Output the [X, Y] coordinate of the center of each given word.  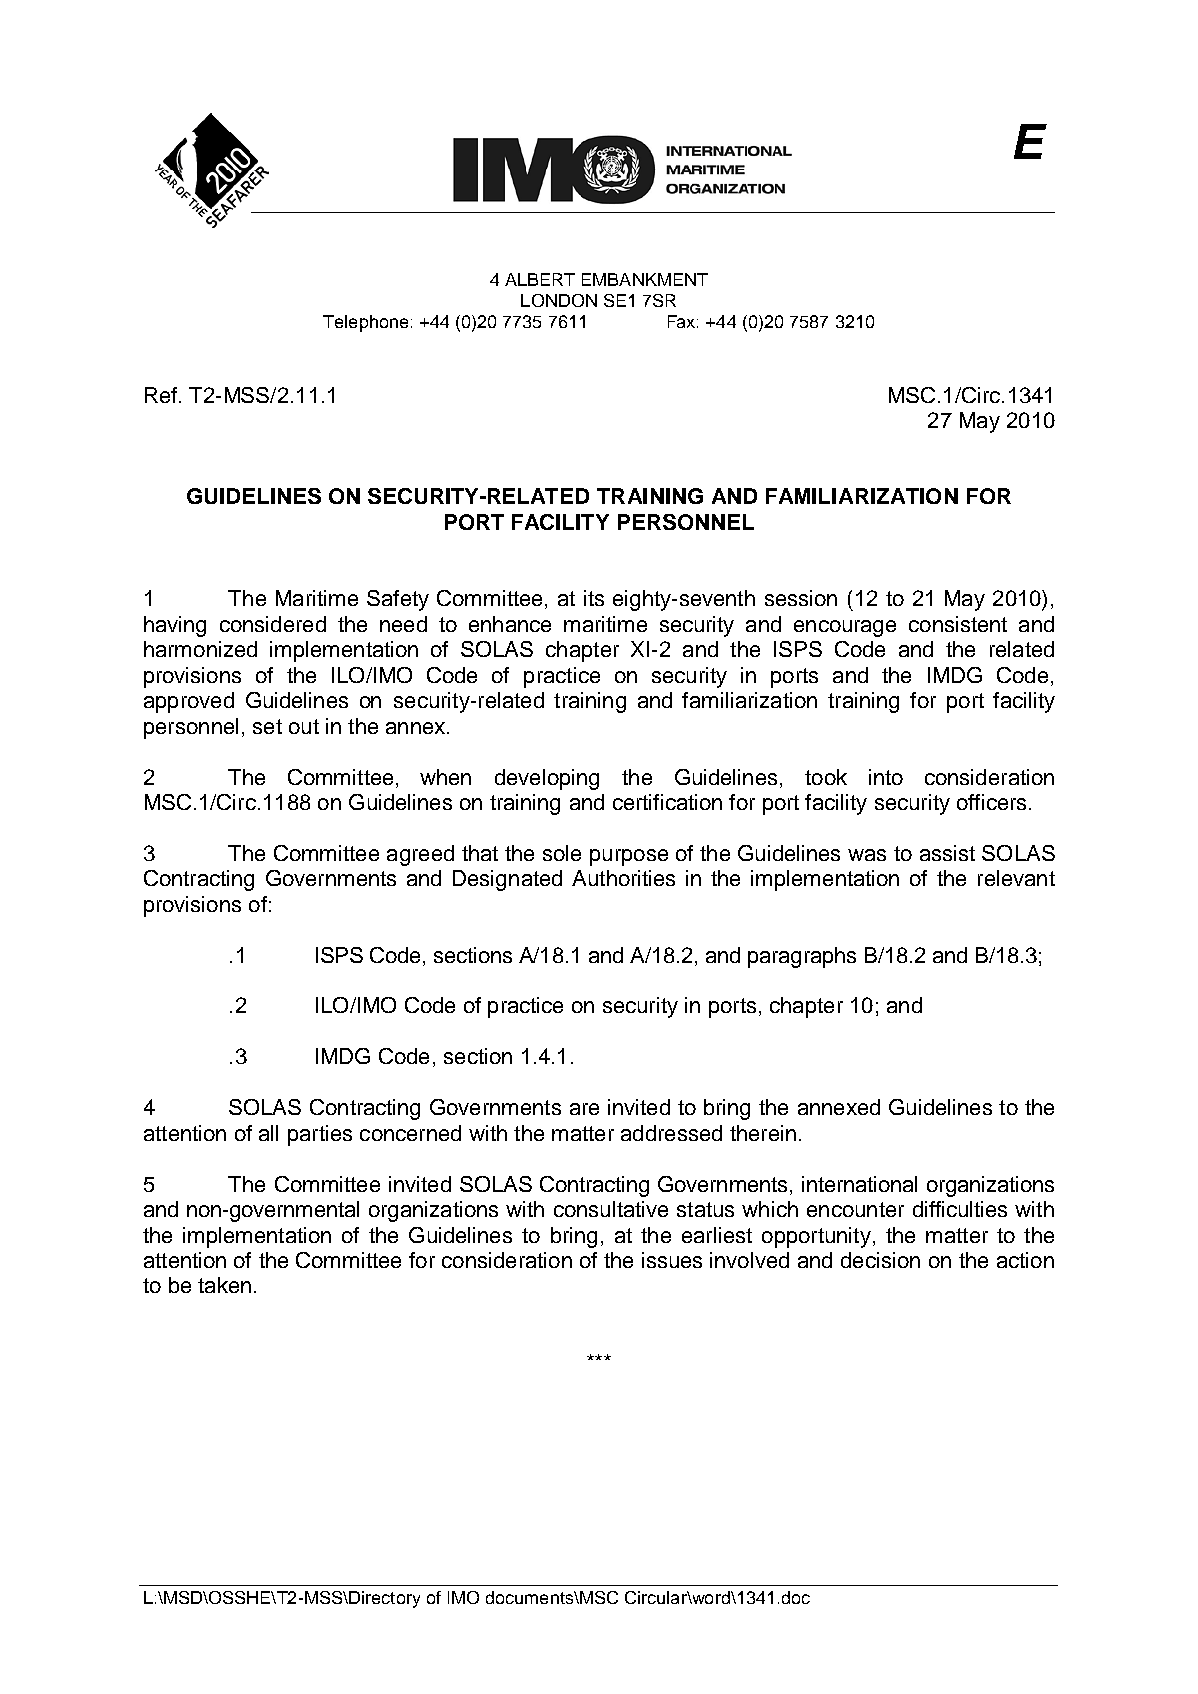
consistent [958, 624]
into [886, 777]
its [594, 598]
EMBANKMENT [645, 279]
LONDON [559, 300]
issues [672, 1260]
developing [547, 779]
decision [880, 1260]
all [268, 1133]
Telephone [365, 323]
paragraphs [802, 957]
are [584, 1109]
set [267, 726]
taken [224, 1285]
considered [273, 624]
